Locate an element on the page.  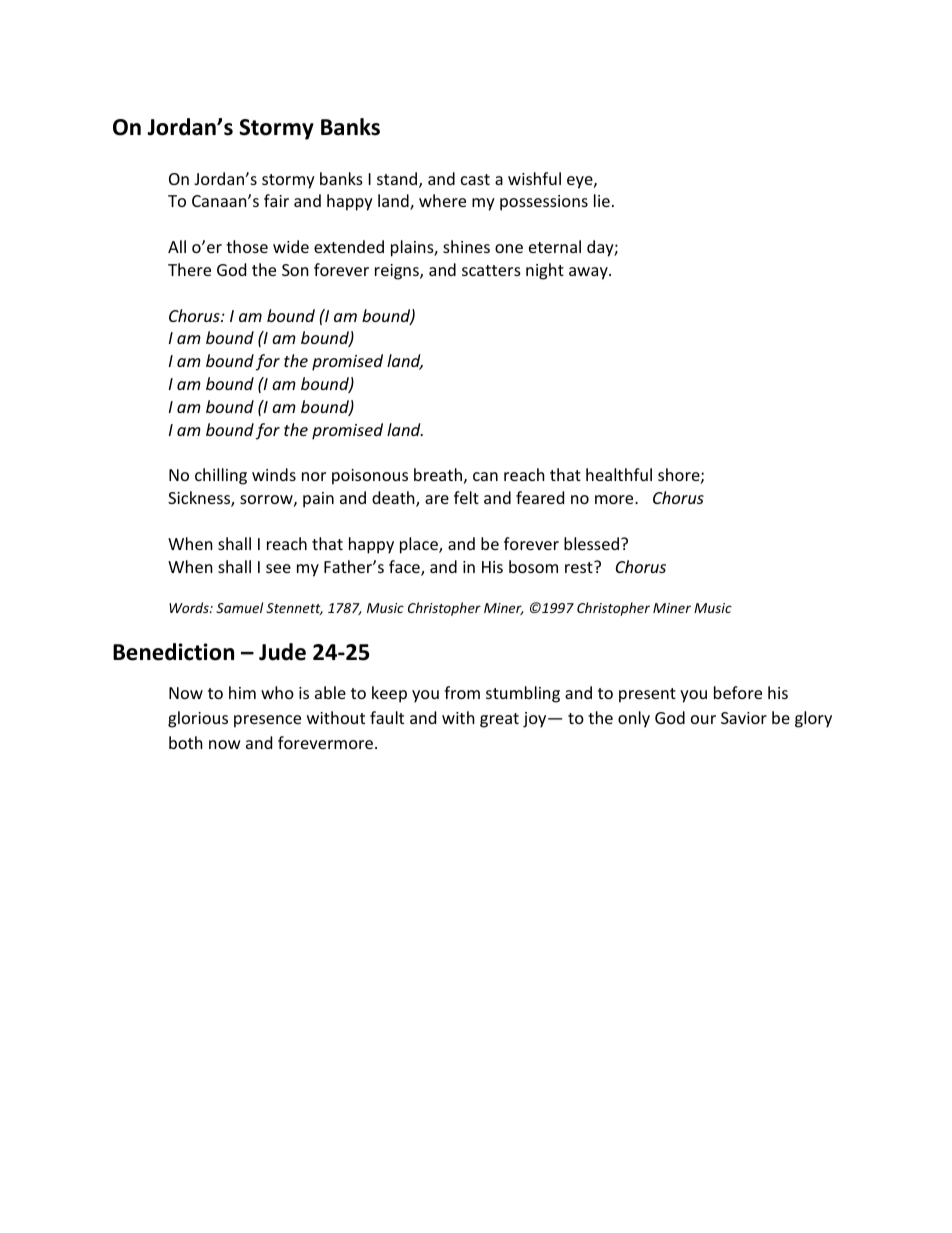
cast is located at coordinates (475, 179).
